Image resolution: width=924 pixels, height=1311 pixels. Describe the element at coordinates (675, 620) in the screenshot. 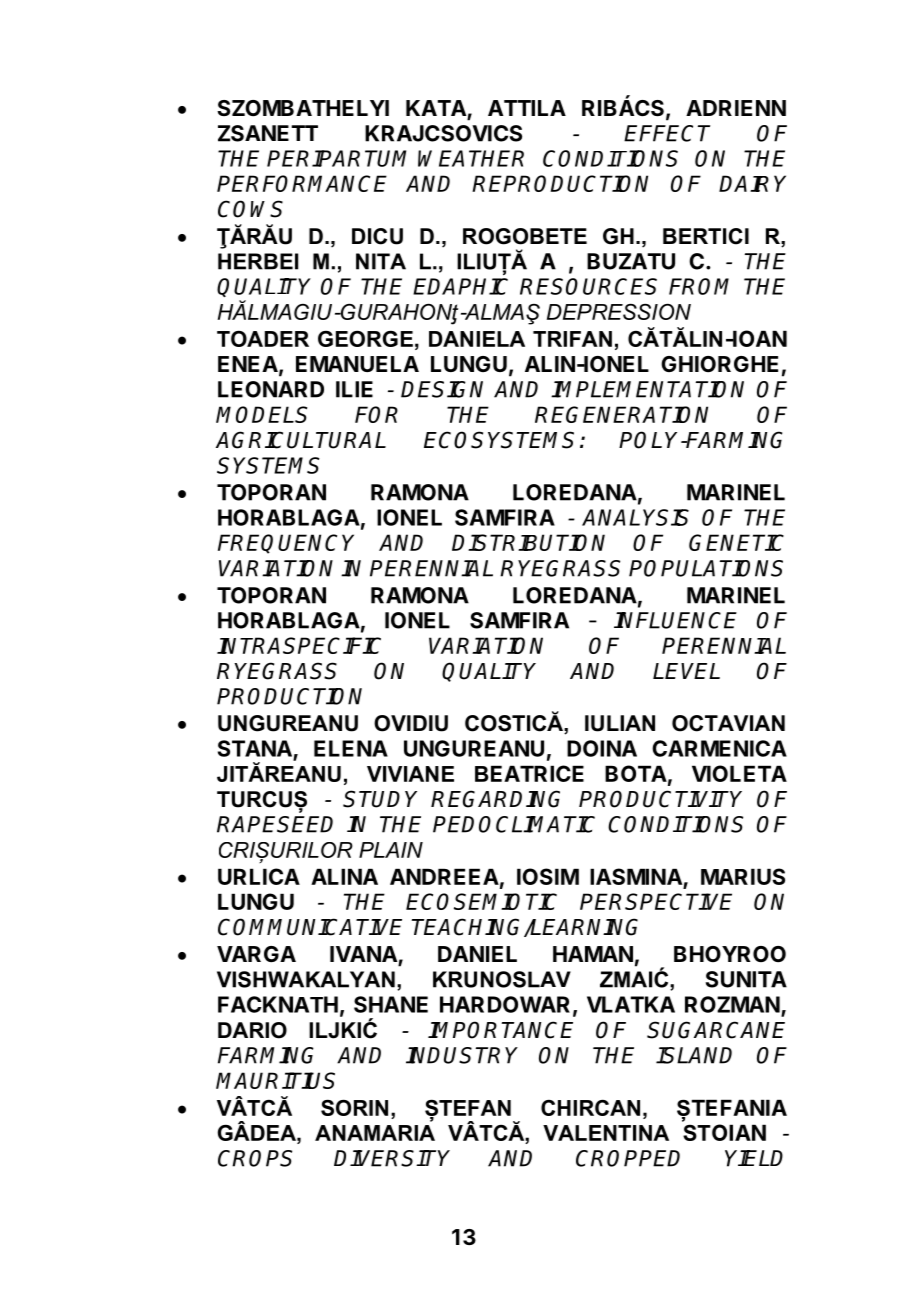

I see `INFLUENCE` at that location.
